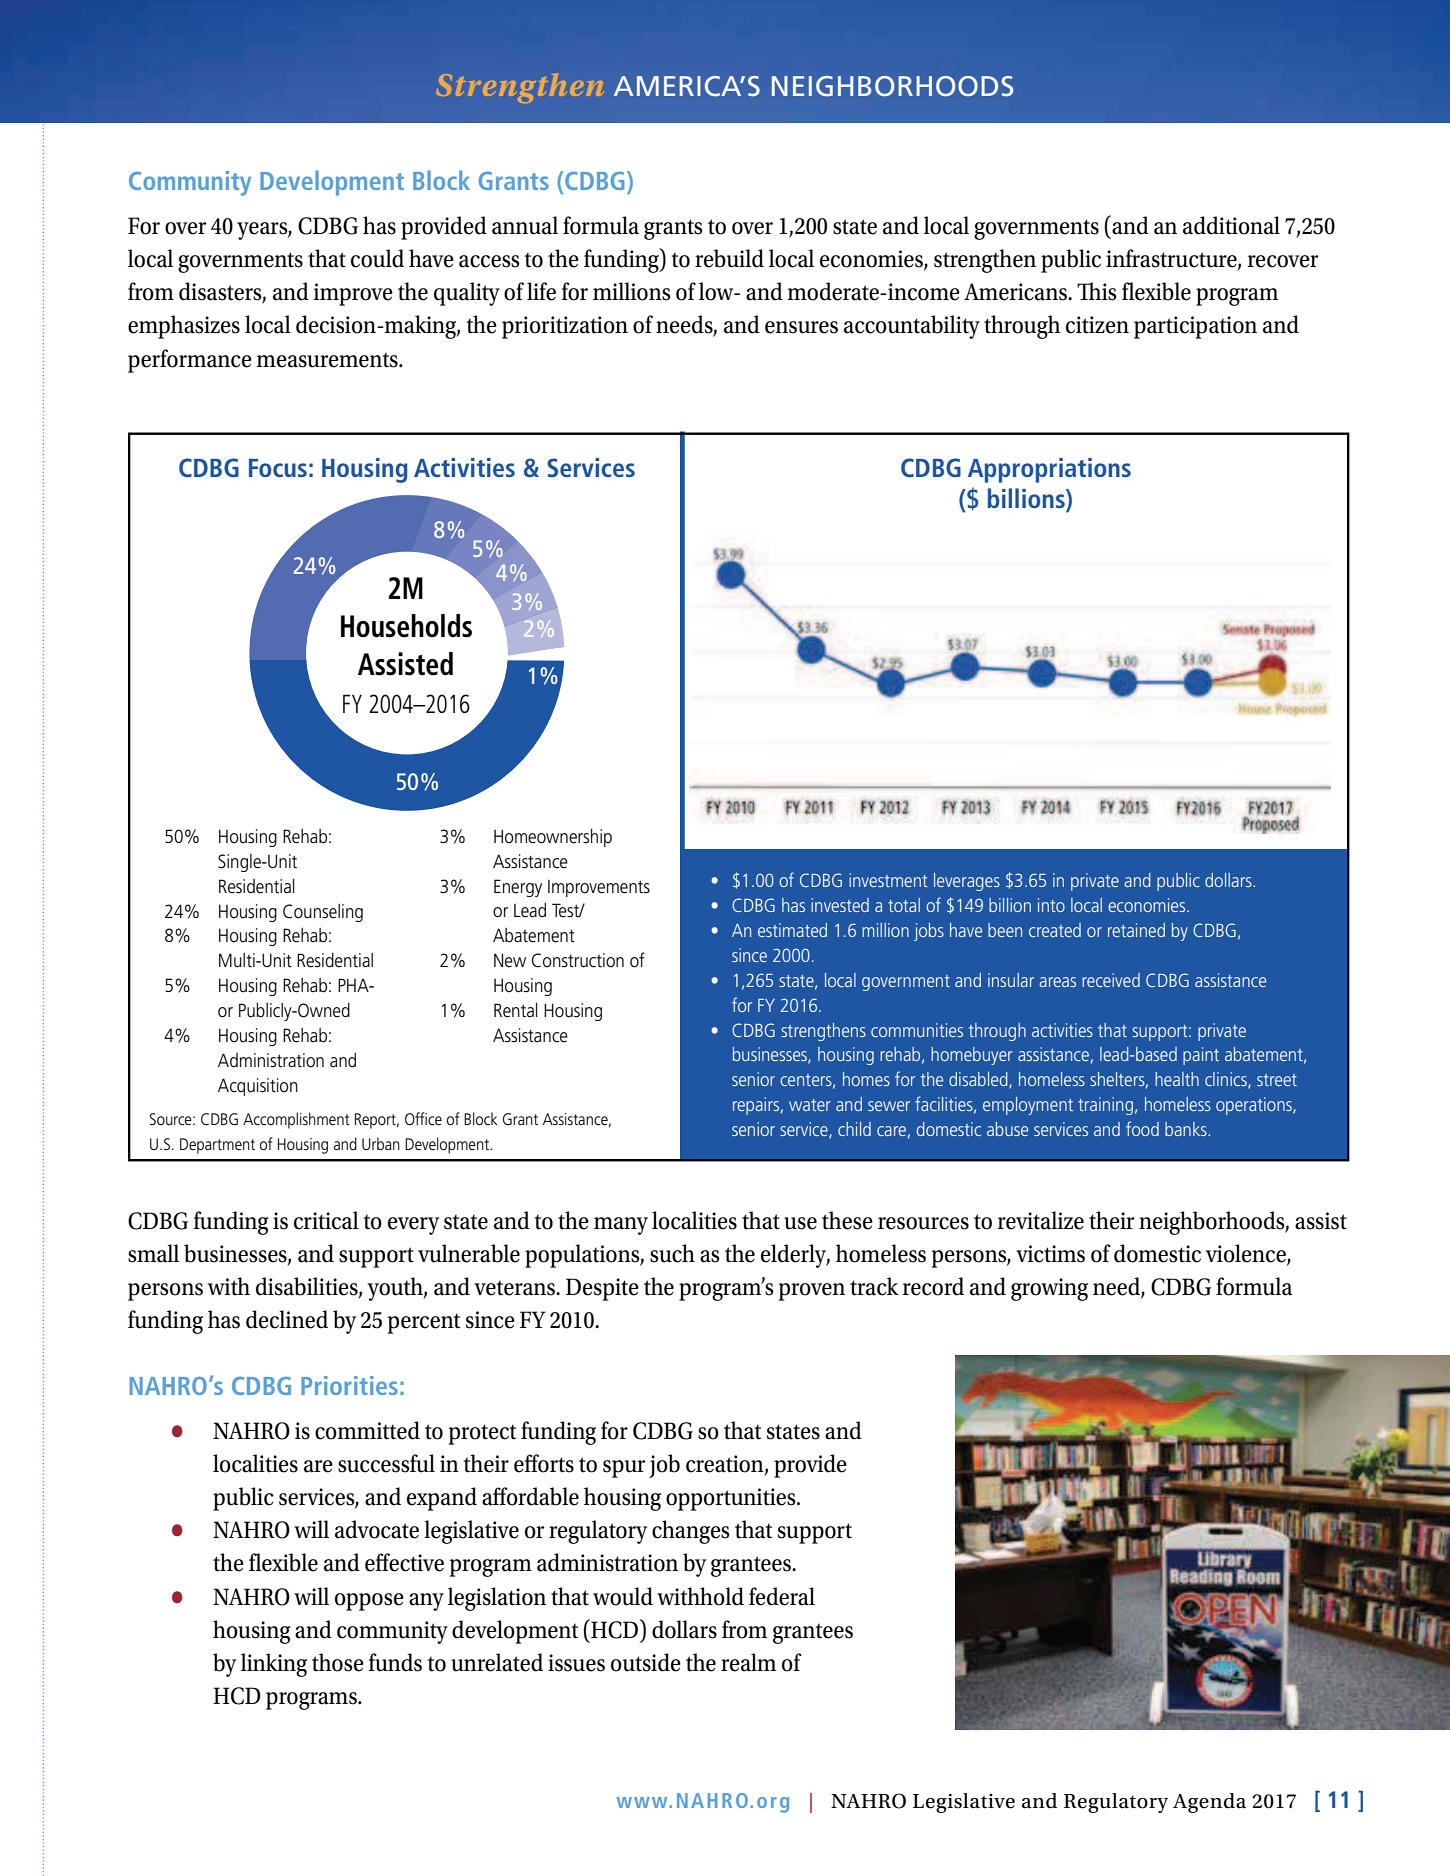 The height and width of the screenshot is (1876, 1450). I want to click on rebuild, so click(729, 258).
